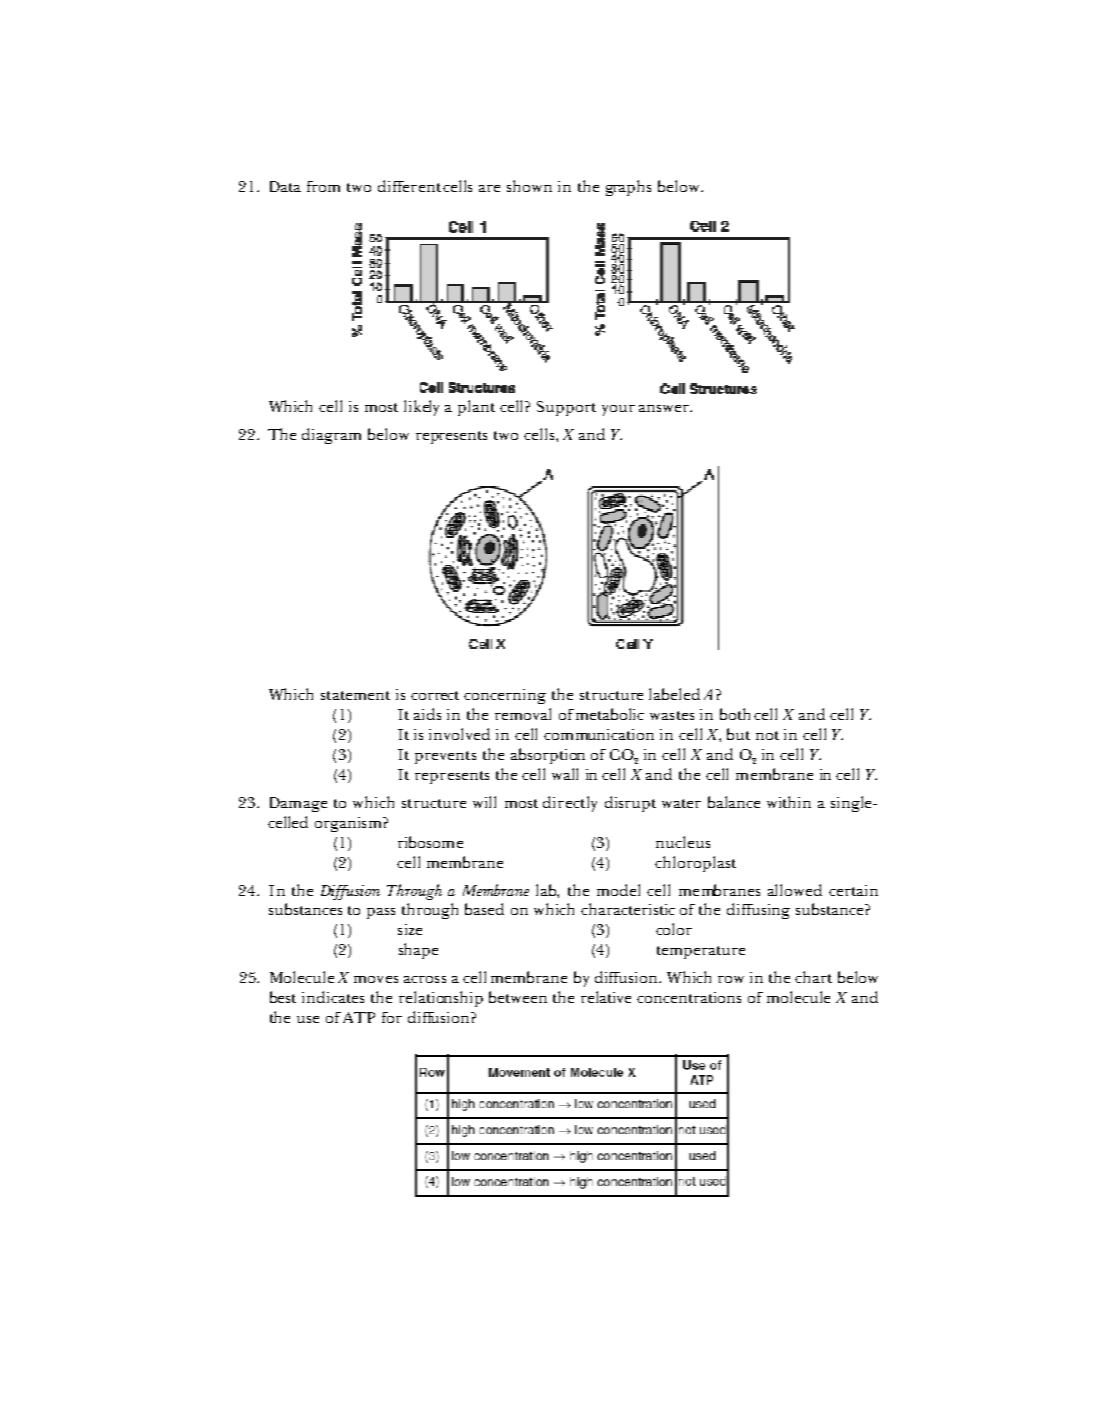 The image size is (1097, 1420). Describe the element at coordinates (599, 734) in the image. I see `communication` at that location.
